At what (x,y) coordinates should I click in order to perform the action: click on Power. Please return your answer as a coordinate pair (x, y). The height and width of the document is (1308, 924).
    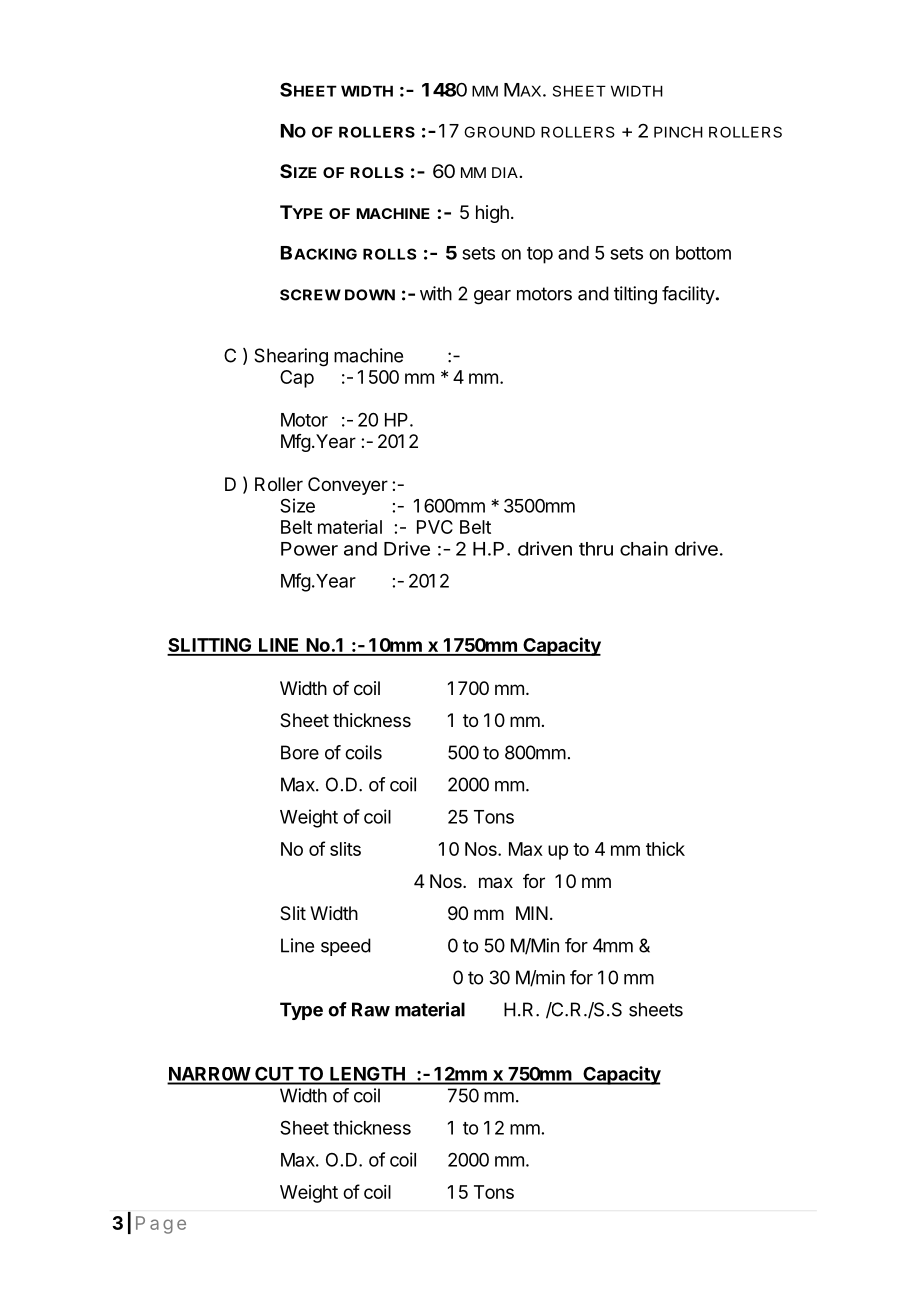
    Looking at the image, I should click on (309, 549).
